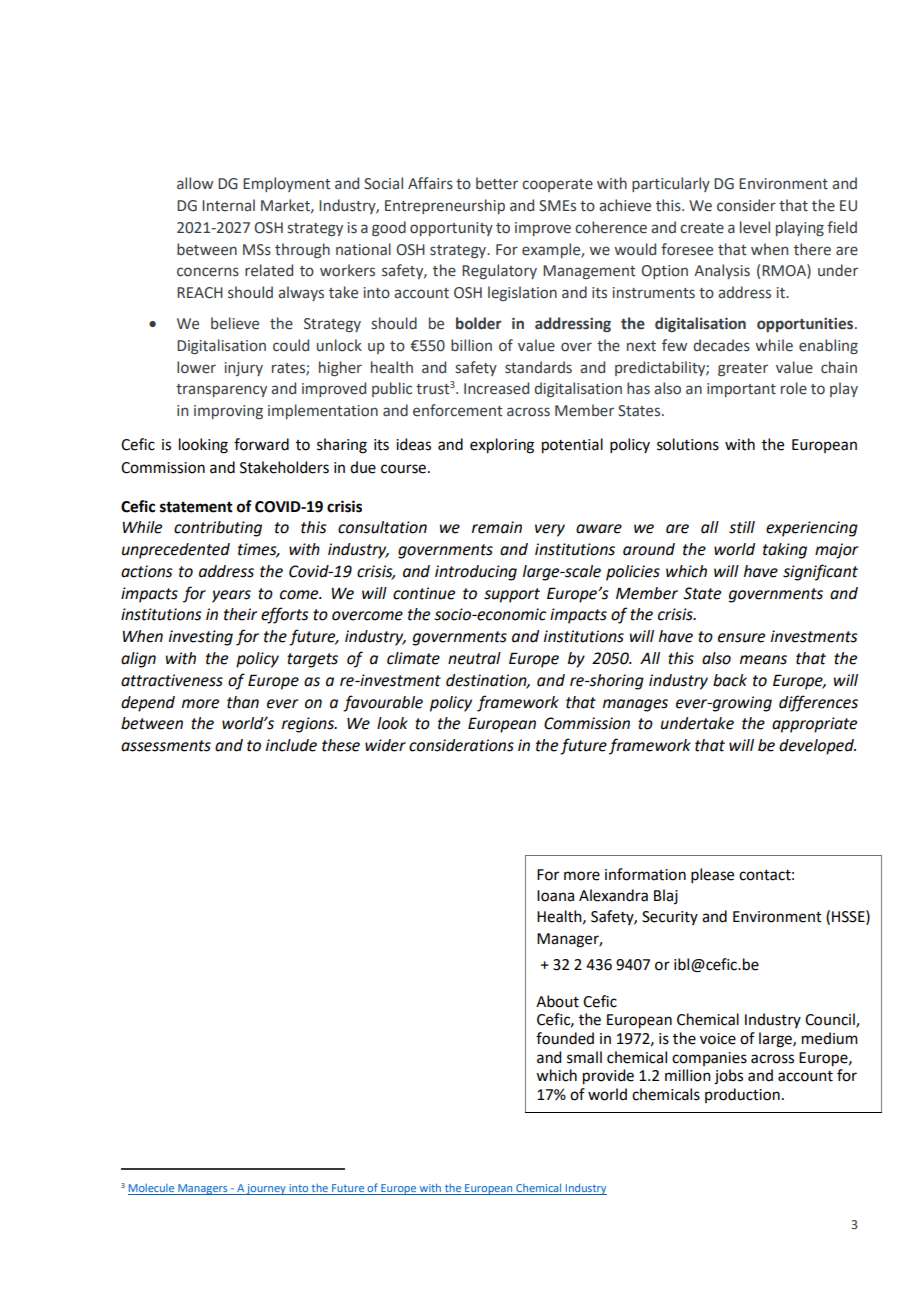  Describe the element at coordinates (266, 1189) in the document. I see `journey` at that location.
